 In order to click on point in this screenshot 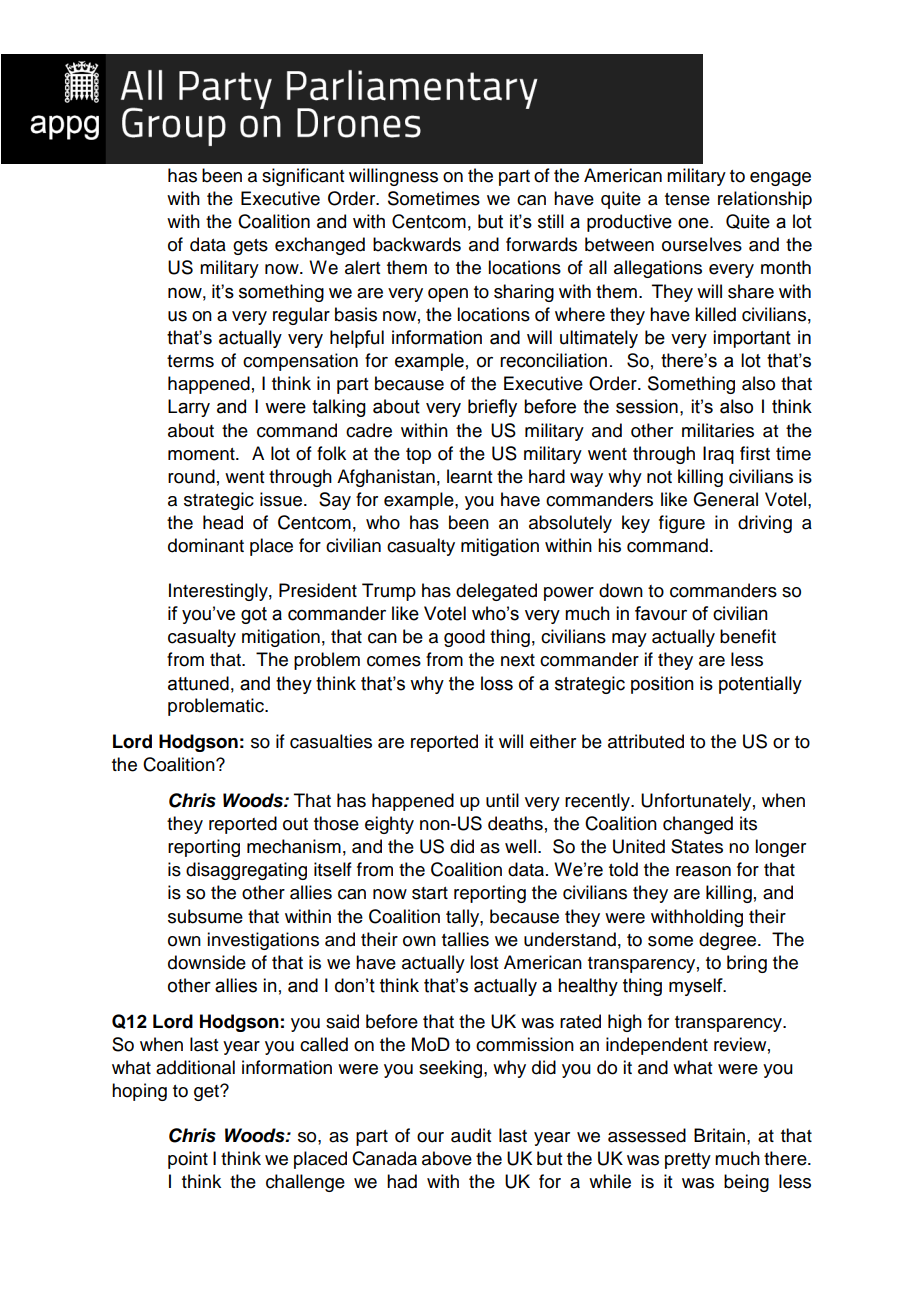, I will do `click(188, 1160)`.
